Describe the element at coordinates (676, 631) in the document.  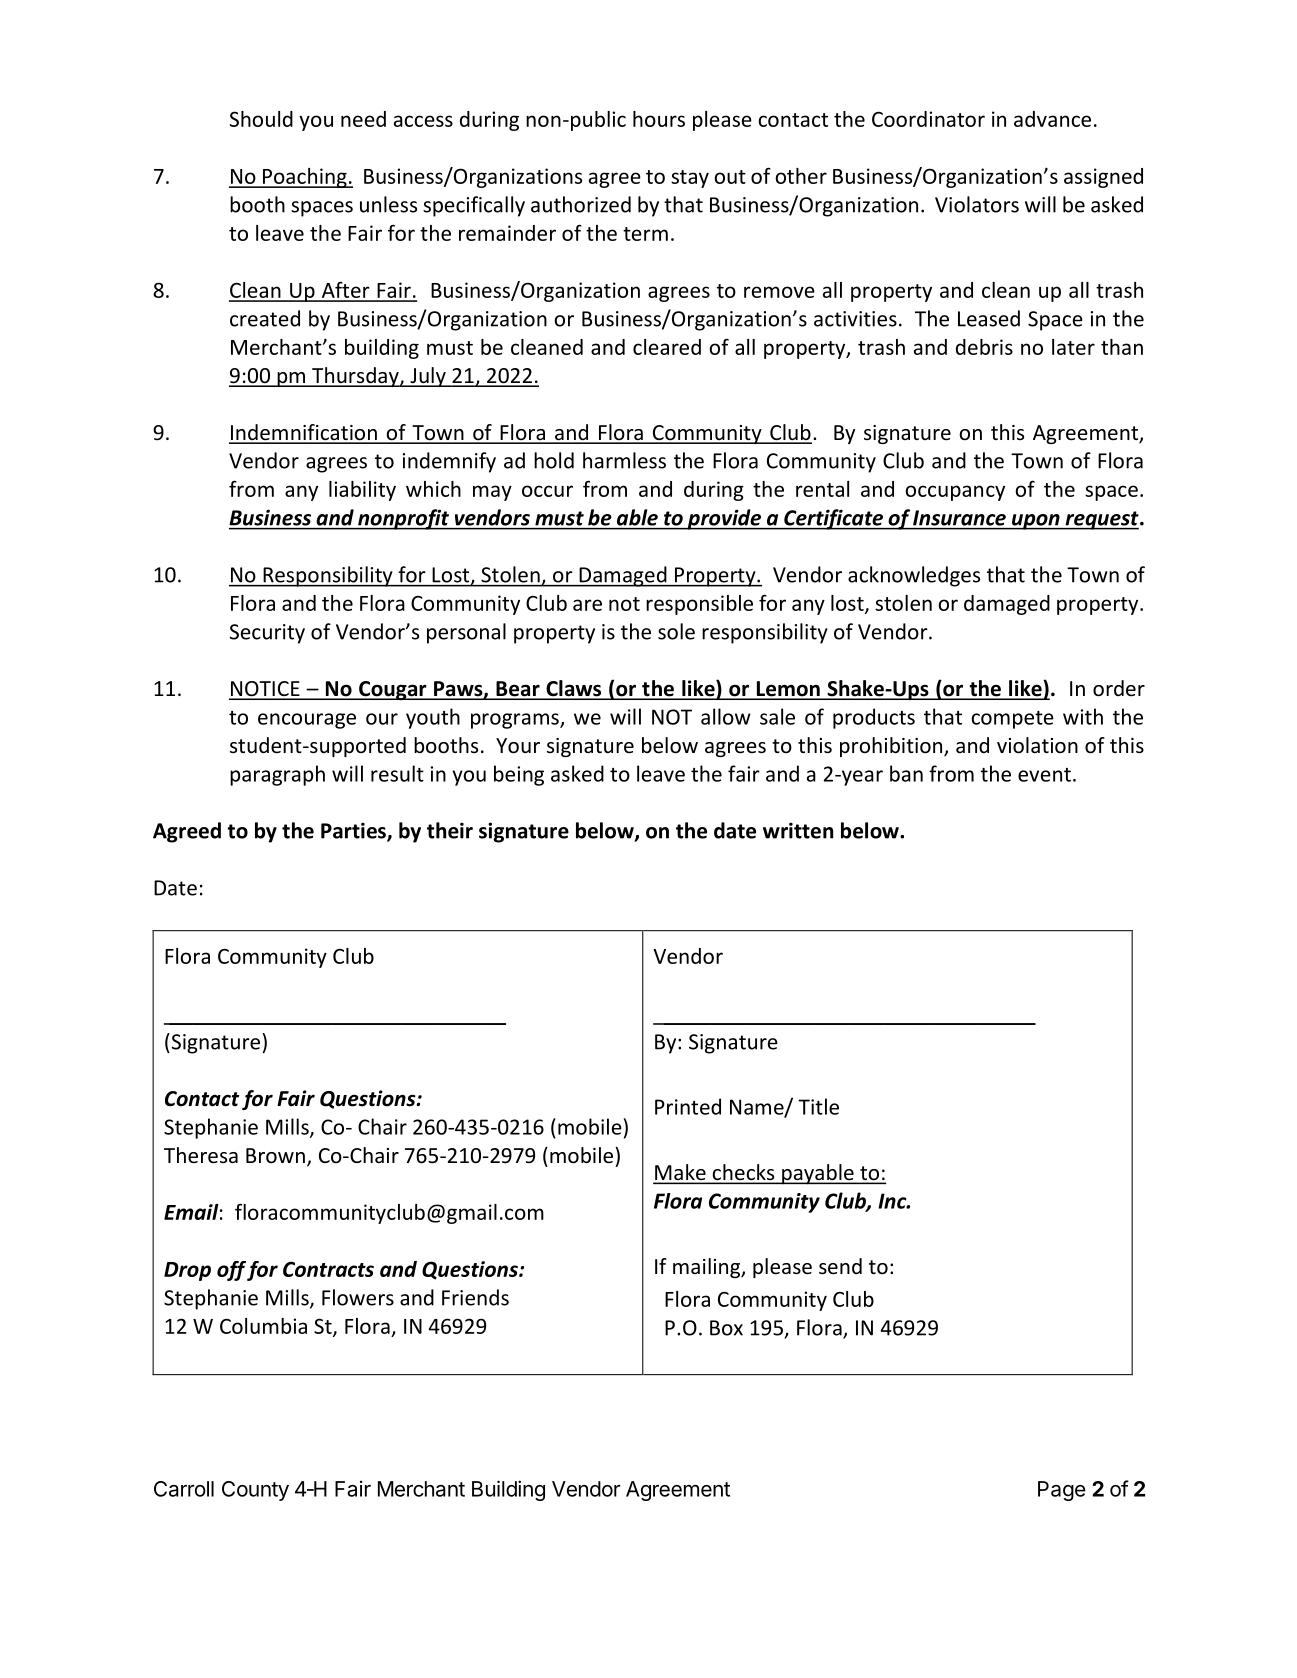
I see `sole` at that location.
